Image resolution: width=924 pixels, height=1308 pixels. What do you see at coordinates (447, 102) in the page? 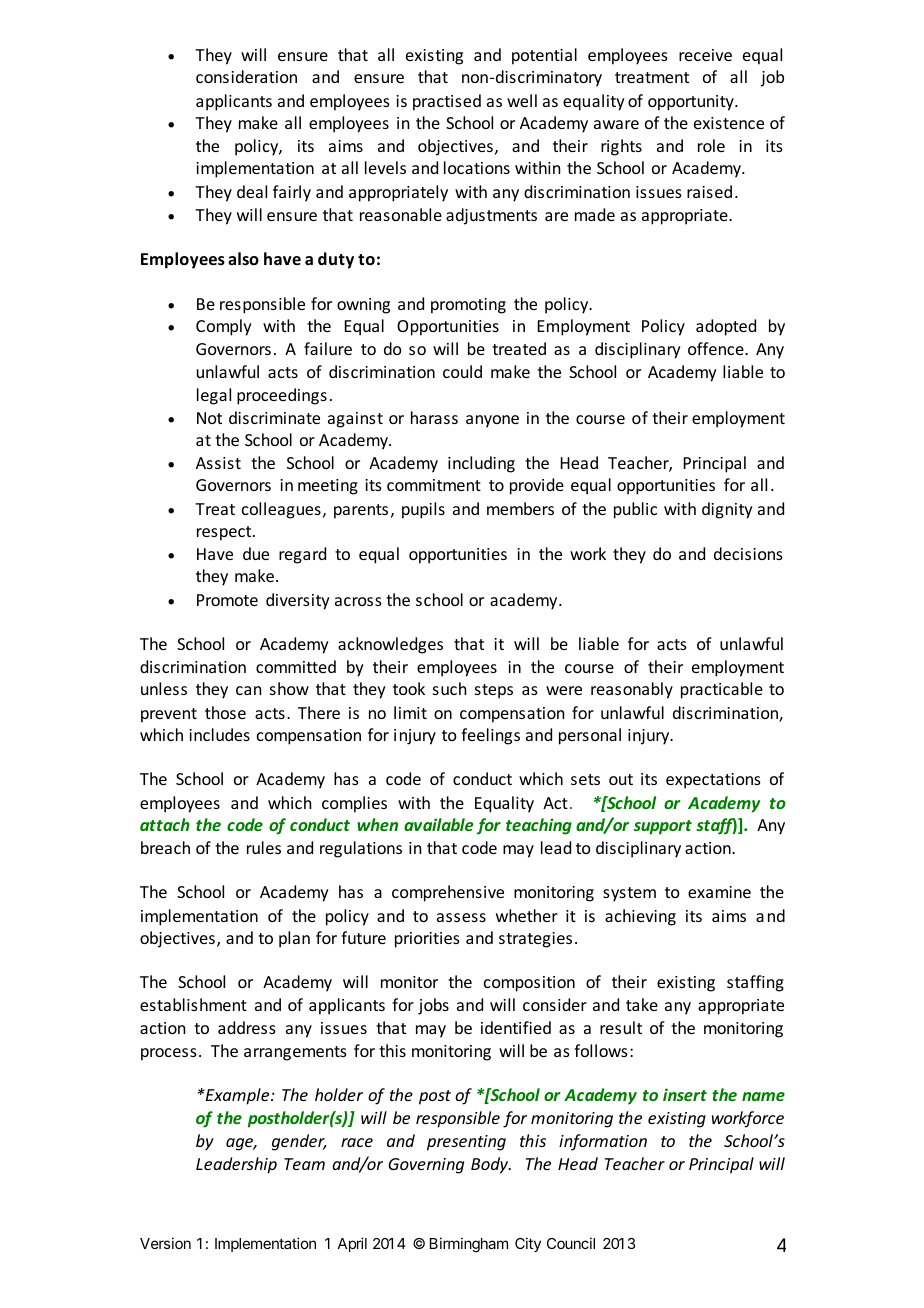
I see `practised` at bounding box center [447, 102].
